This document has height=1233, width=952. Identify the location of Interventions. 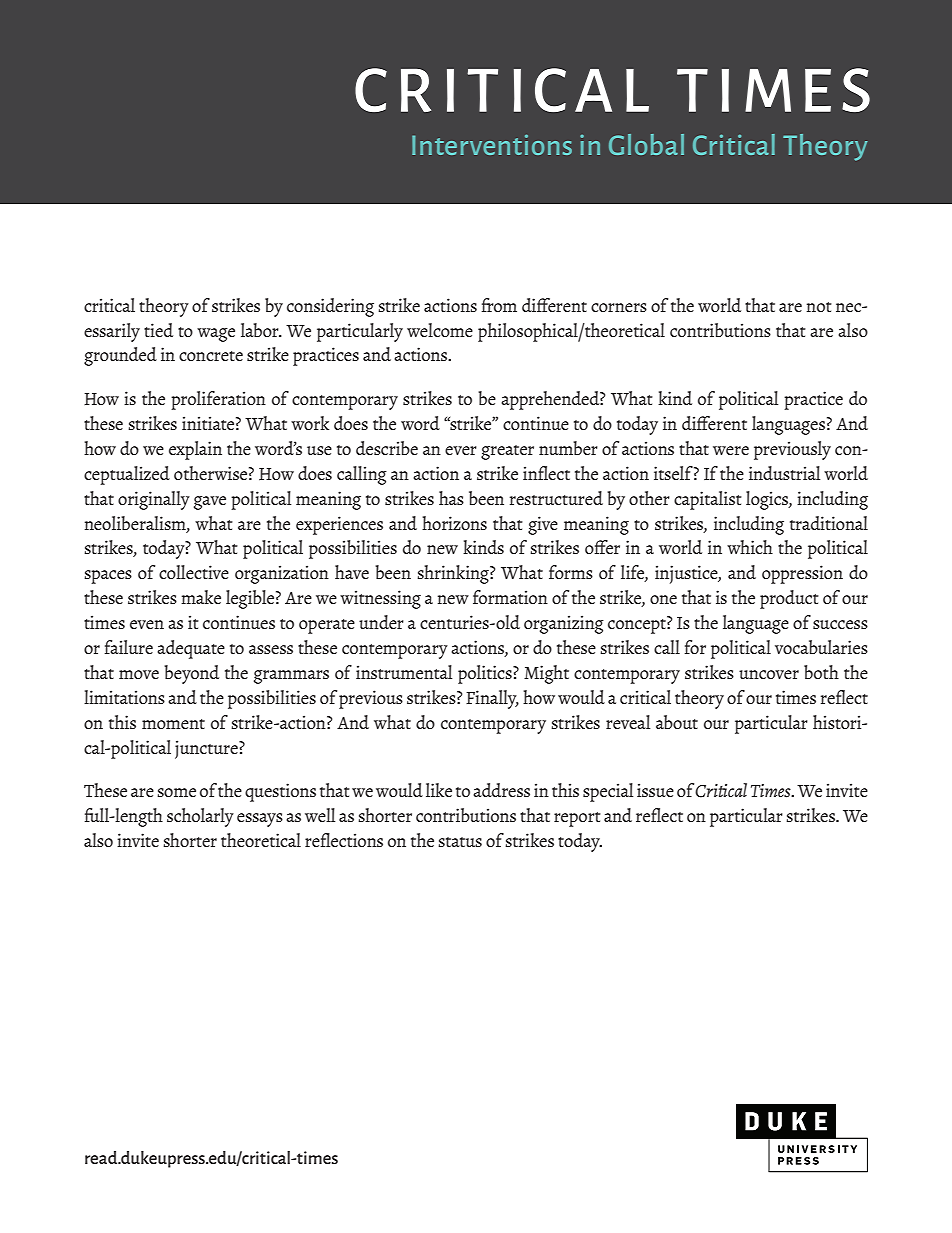
(492, 145).
